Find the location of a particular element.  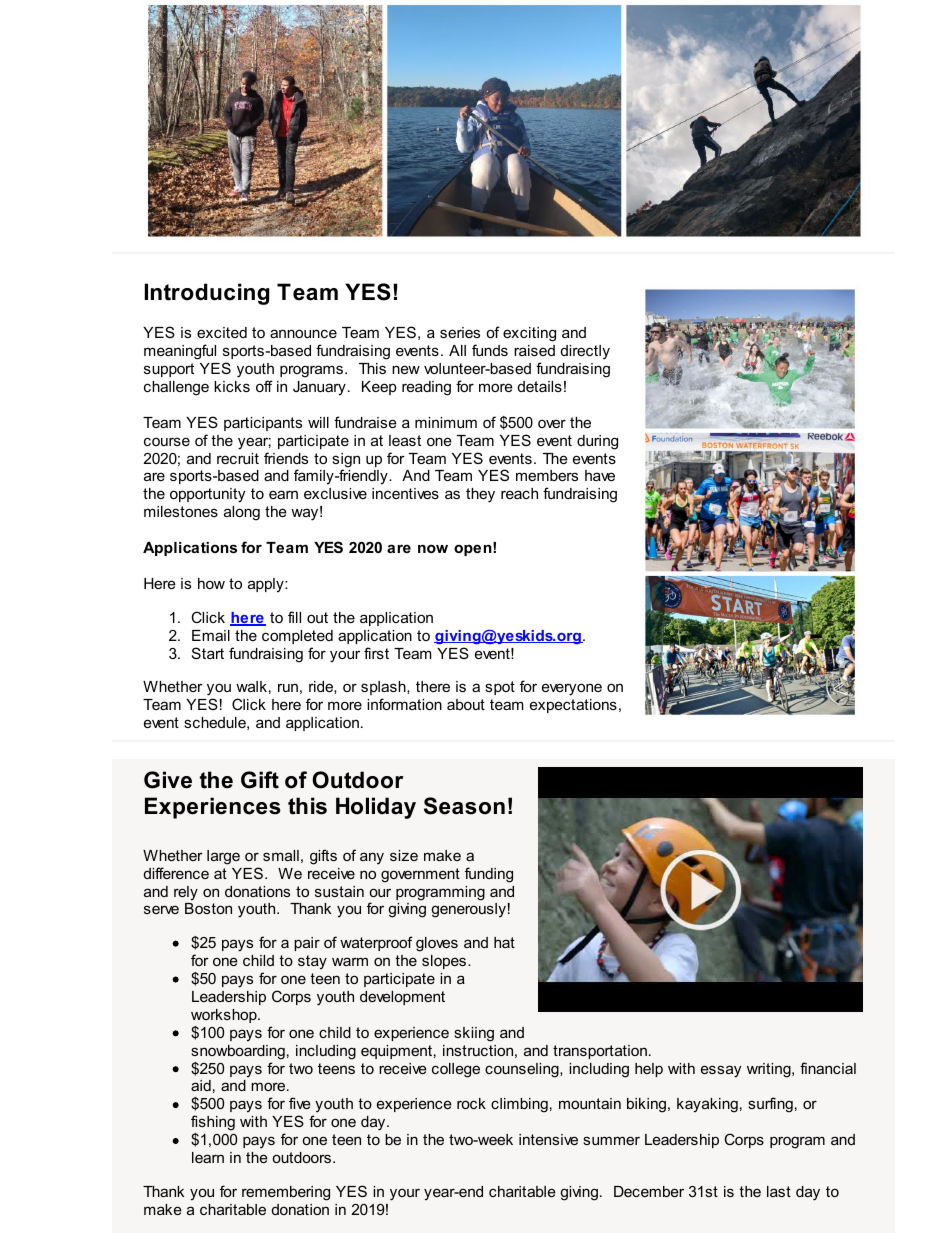

series is located at coordinates (460, 332).
